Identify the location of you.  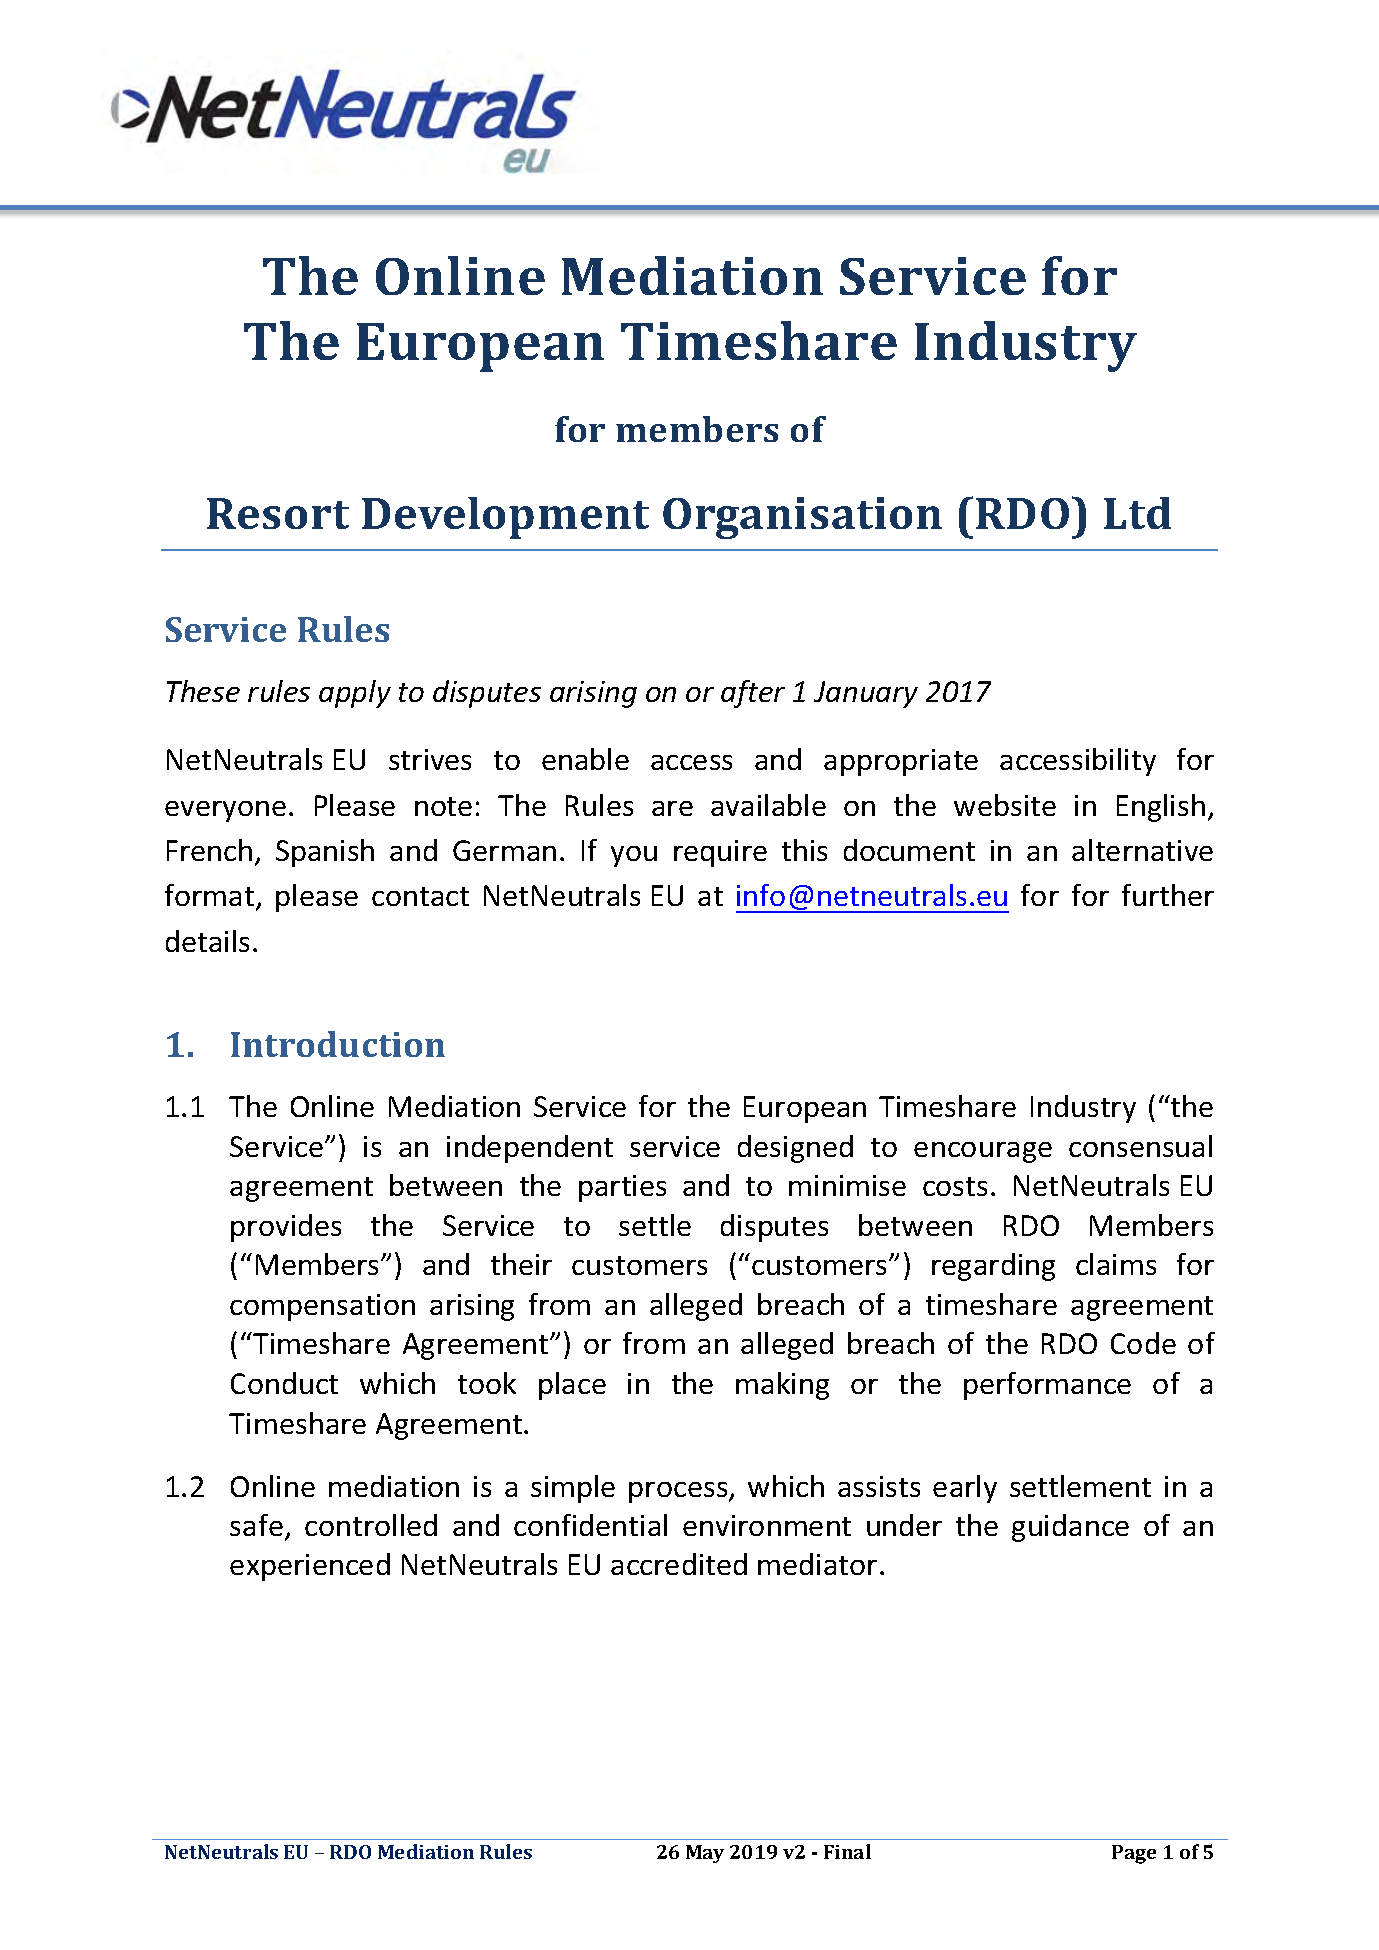
(634, 856).
